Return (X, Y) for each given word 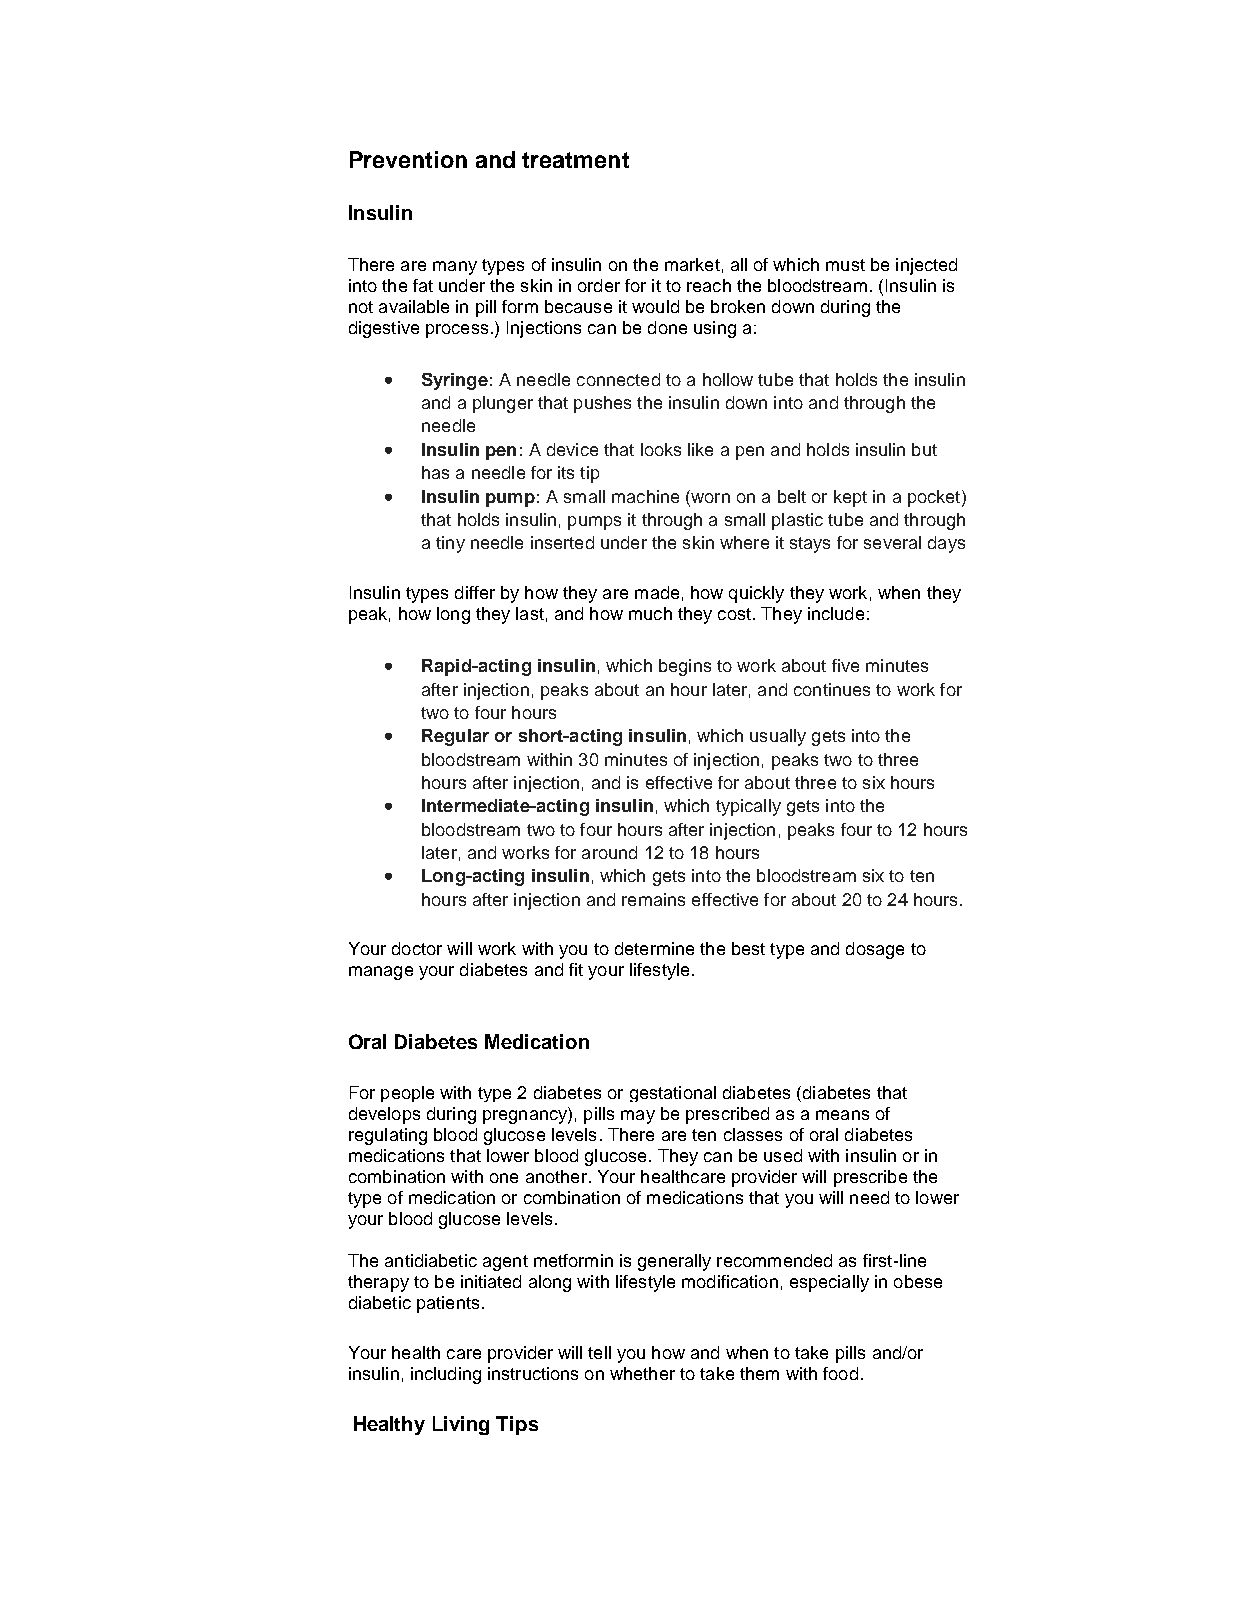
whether (642, 1373)
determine (654, 948)
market (692, 264)
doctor (417, 948)
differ (475, 592)
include (836, 613)
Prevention (408, 159)
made (657, 592)
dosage (875, 950)
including (446, 1375)
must (845, 265)
